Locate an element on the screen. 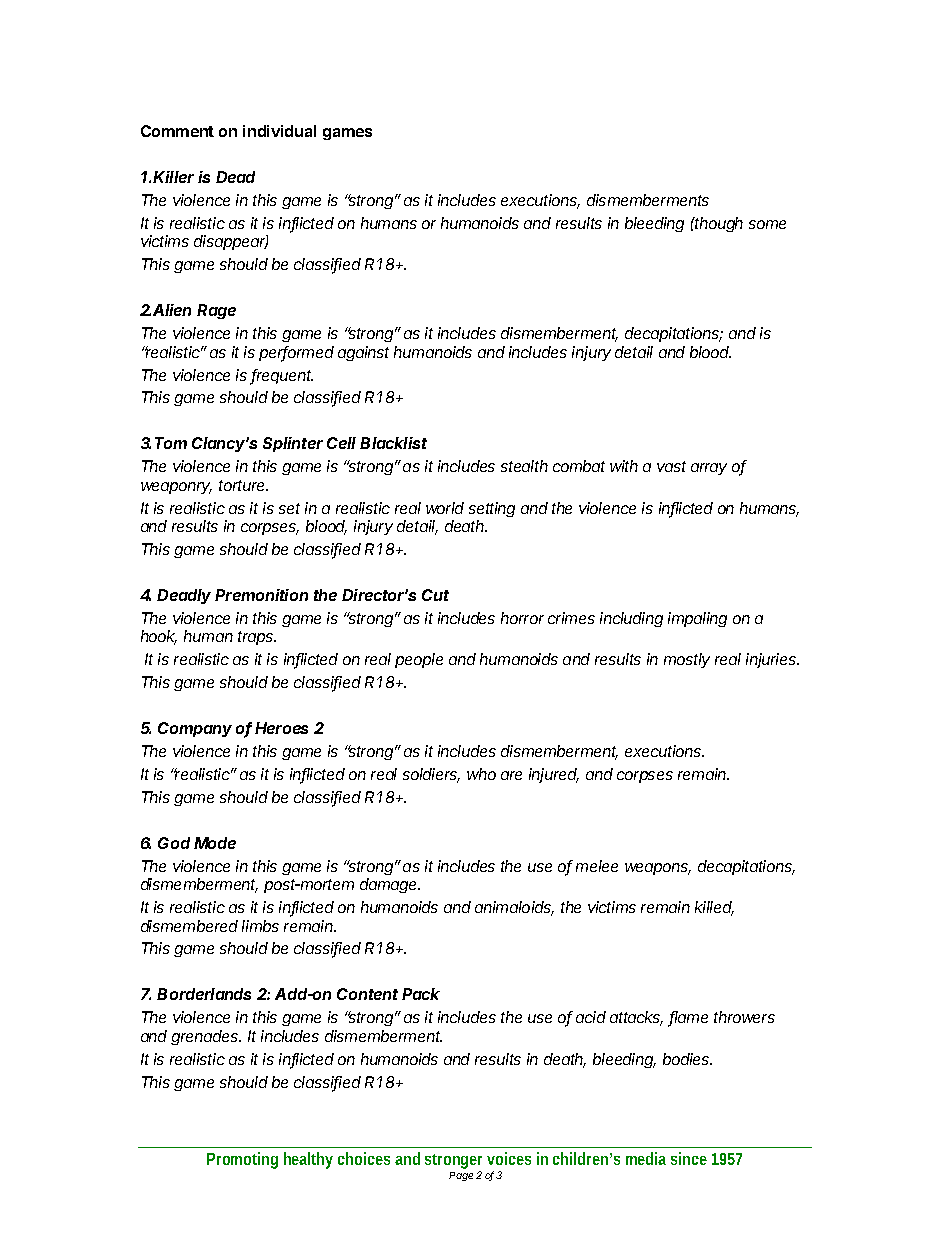 This screenshot has width=952, height=1233. frequent is located at coordinates (282, 376).
